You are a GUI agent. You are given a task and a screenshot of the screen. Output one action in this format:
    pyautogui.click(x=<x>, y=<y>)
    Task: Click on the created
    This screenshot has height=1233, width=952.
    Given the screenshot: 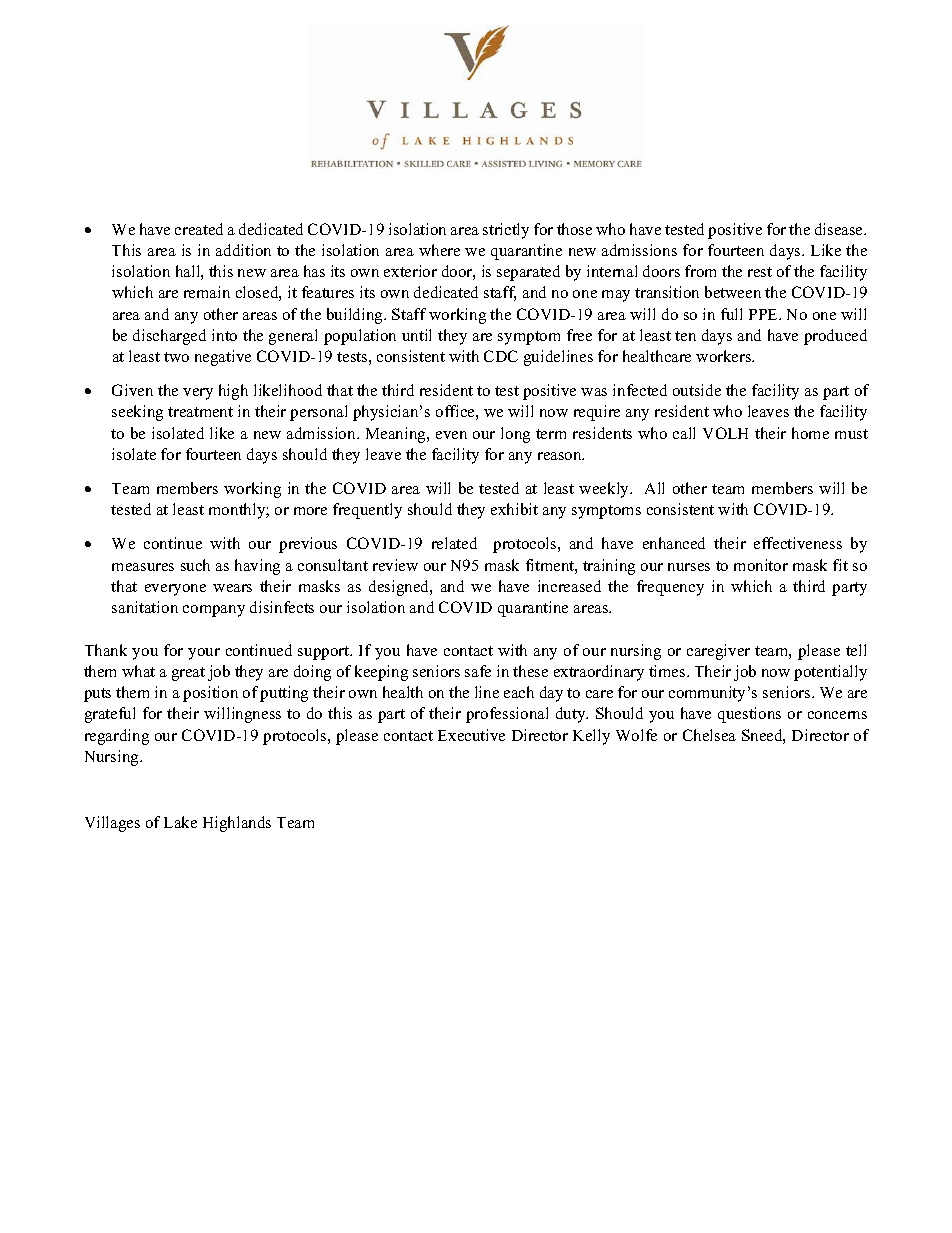 What is the action you would take?
    pyautogui.click(x=199, y=229)
